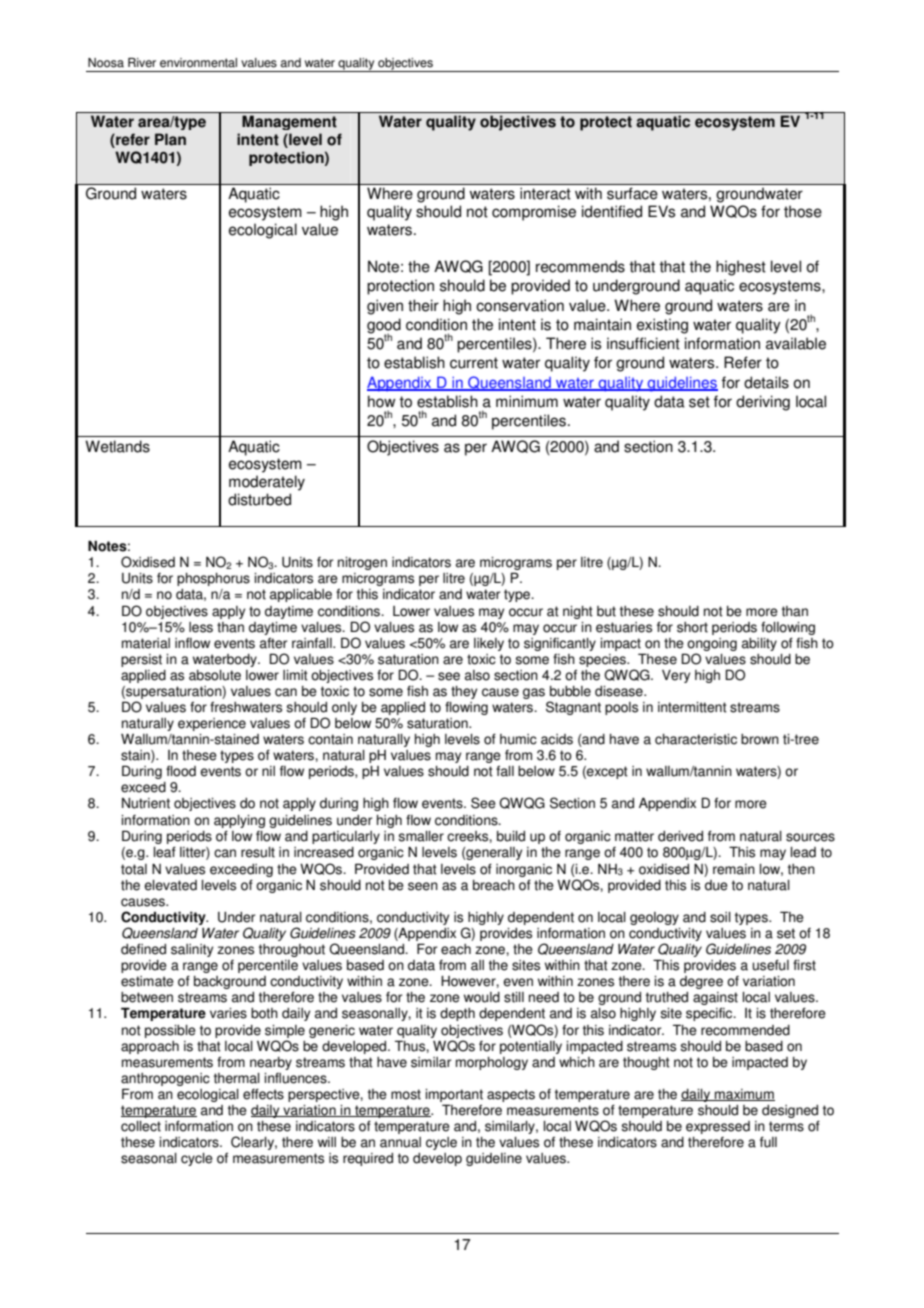 The image size is (924, 1308). What do you see at coordinates (632, 193) in the page?
I see `surface` at bounding box center [632, 193].
